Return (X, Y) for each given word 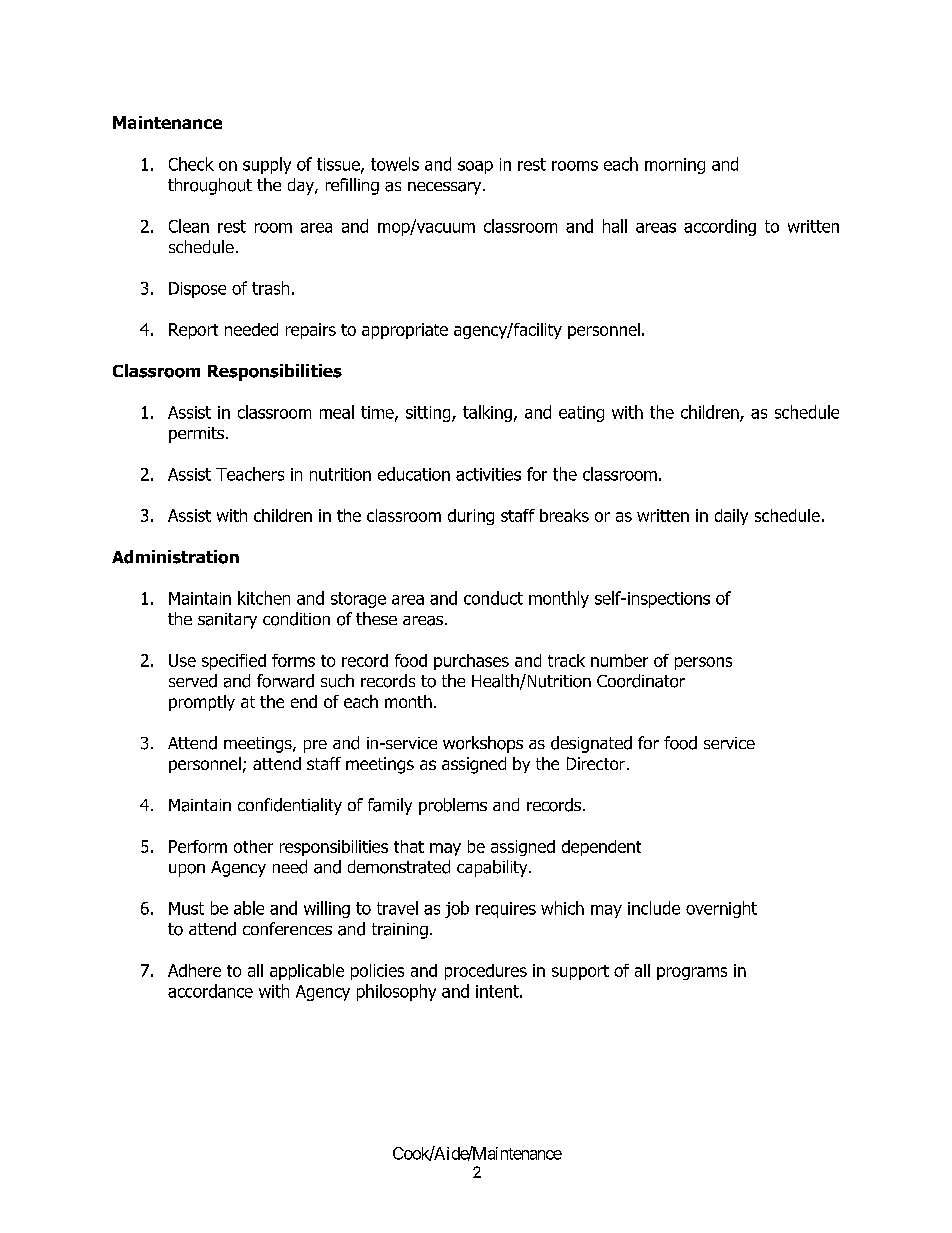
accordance (210, 991)
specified (234, 662)
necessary (446, 188)
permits (198, 435)
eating (581, 414)
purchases (471, 662)
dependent (601, 848)
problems (453, 806)
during (471, 517)
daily (731, 517)
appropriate (405, 331)
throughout (210, 186)
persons (703, 663)
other (253, 846)
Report (193, 331)
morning (675, 166)
